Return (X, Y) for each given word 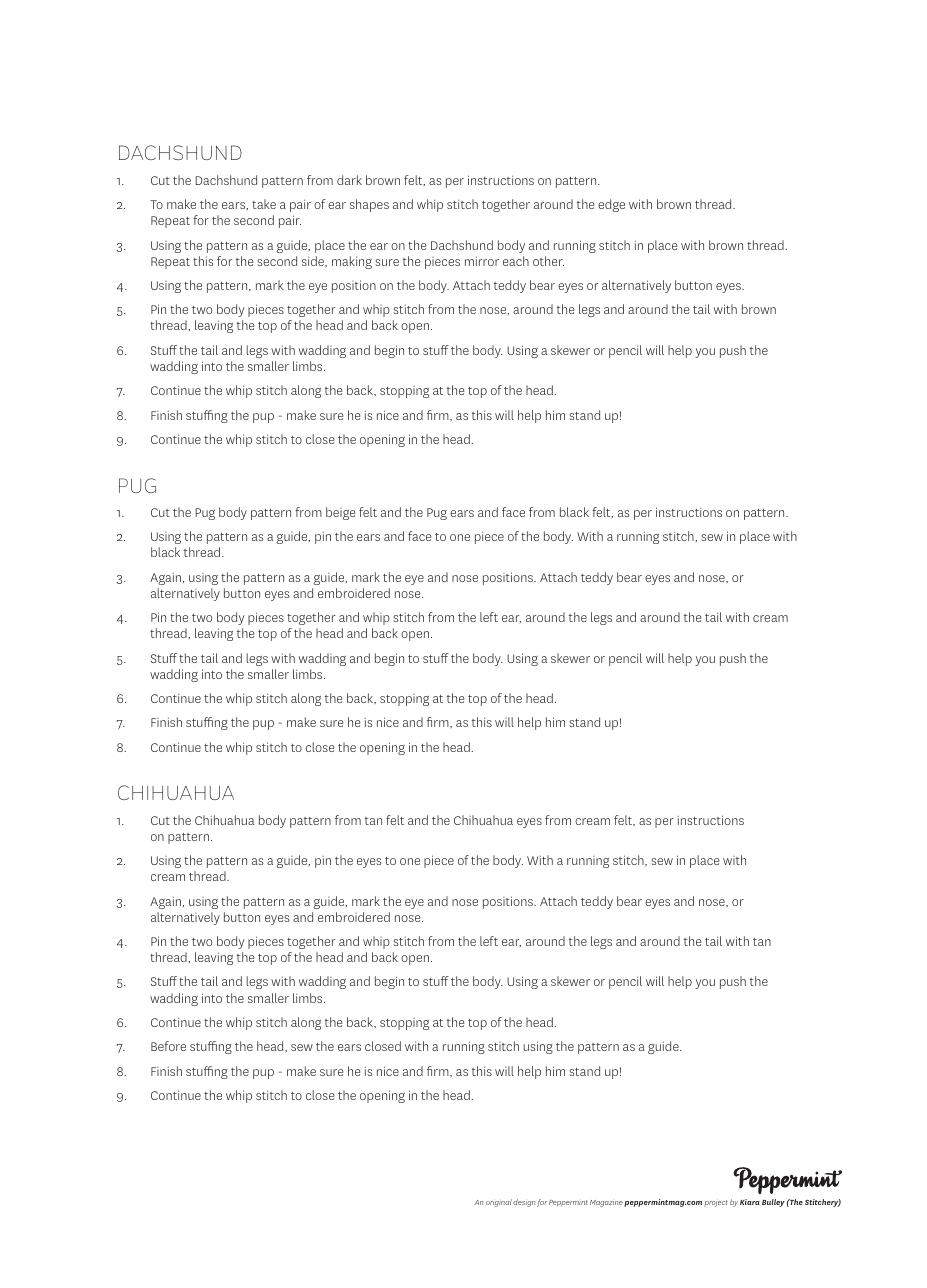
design (524, 1203)
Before (168, 1046)
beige (340, 513)
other (548, 261)
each (516, 261)
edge (611, 205)
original (499, 1203)
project (716, 1203)
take (264, 204)
